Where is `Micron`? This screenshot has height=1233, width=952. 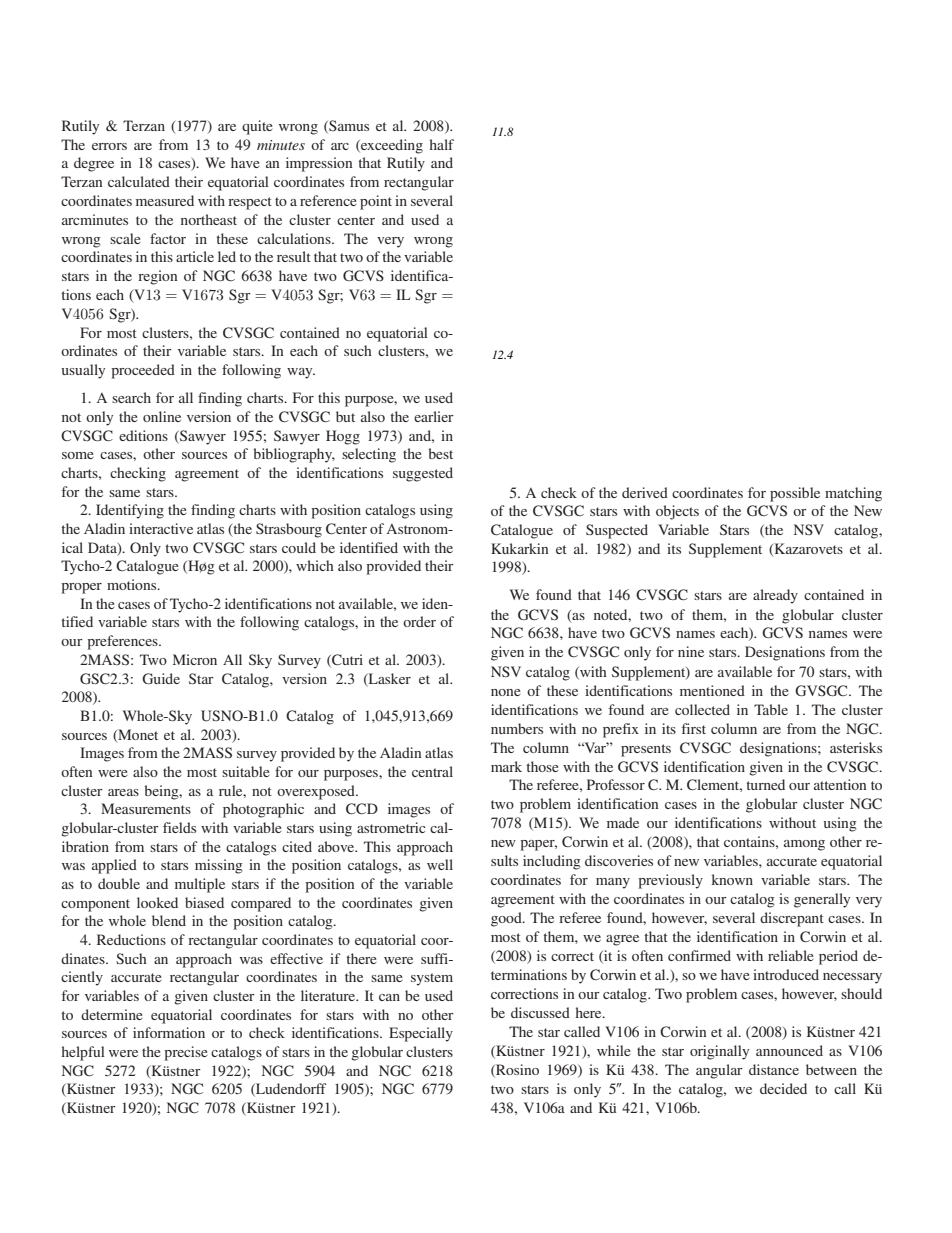 Micron is located at coordinates (195, 659).
